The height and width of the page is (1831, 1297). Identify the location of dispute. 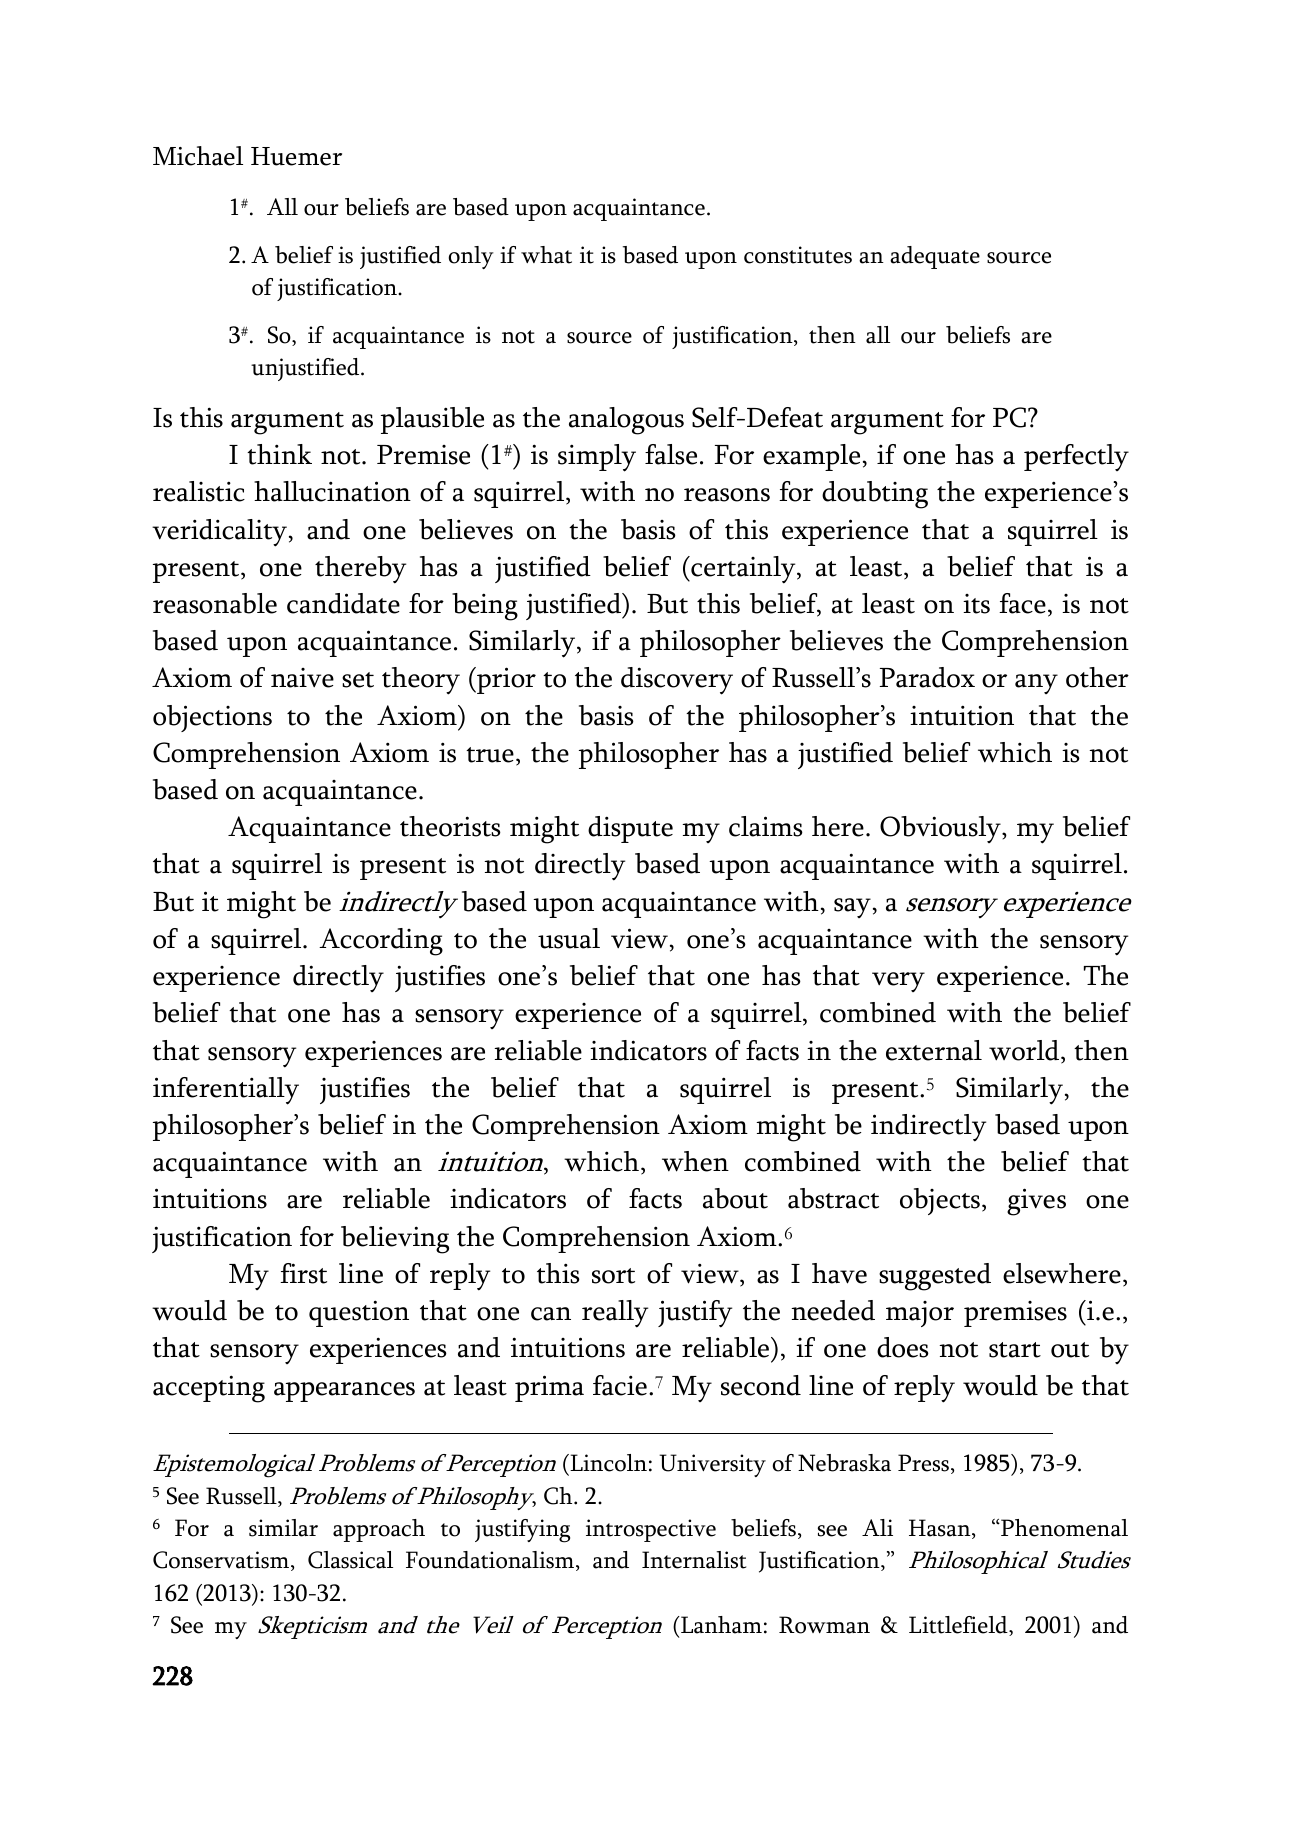
(630, 829).
